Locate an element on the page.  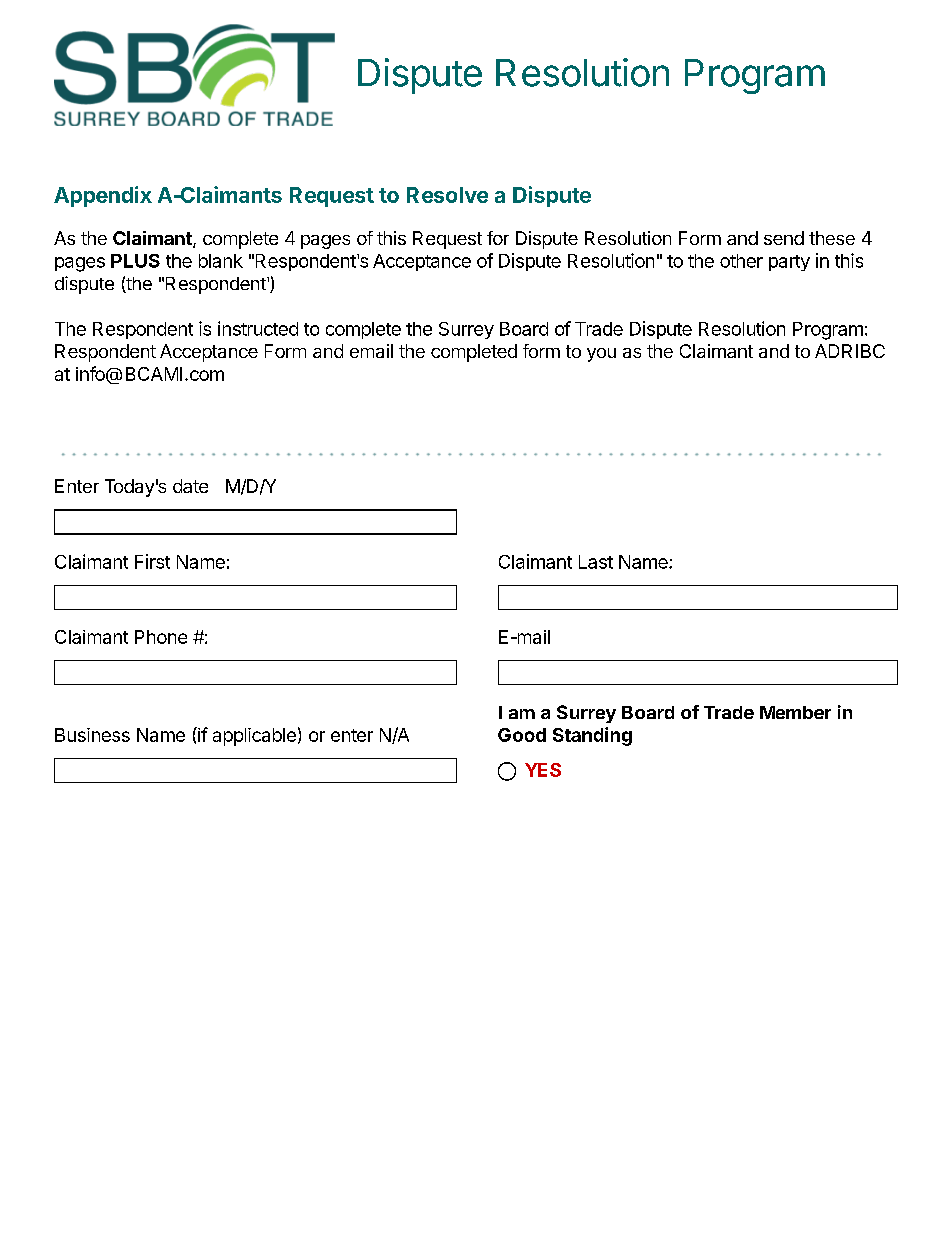
Appendix is located at coordinates (103, 196).
